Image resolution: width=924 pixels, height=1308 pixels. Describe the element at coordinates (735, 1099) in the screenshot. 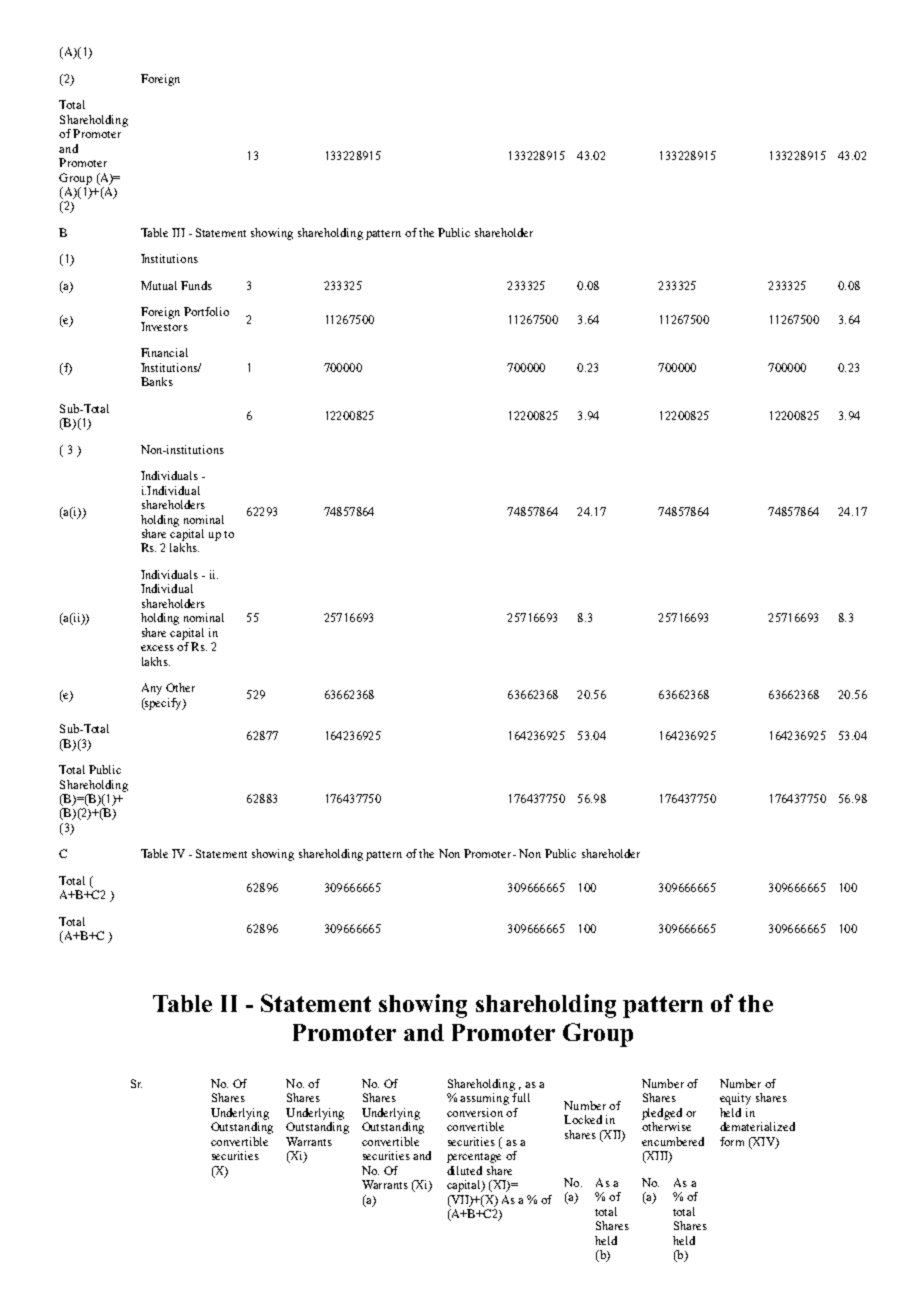

I see `equity` at that location.
